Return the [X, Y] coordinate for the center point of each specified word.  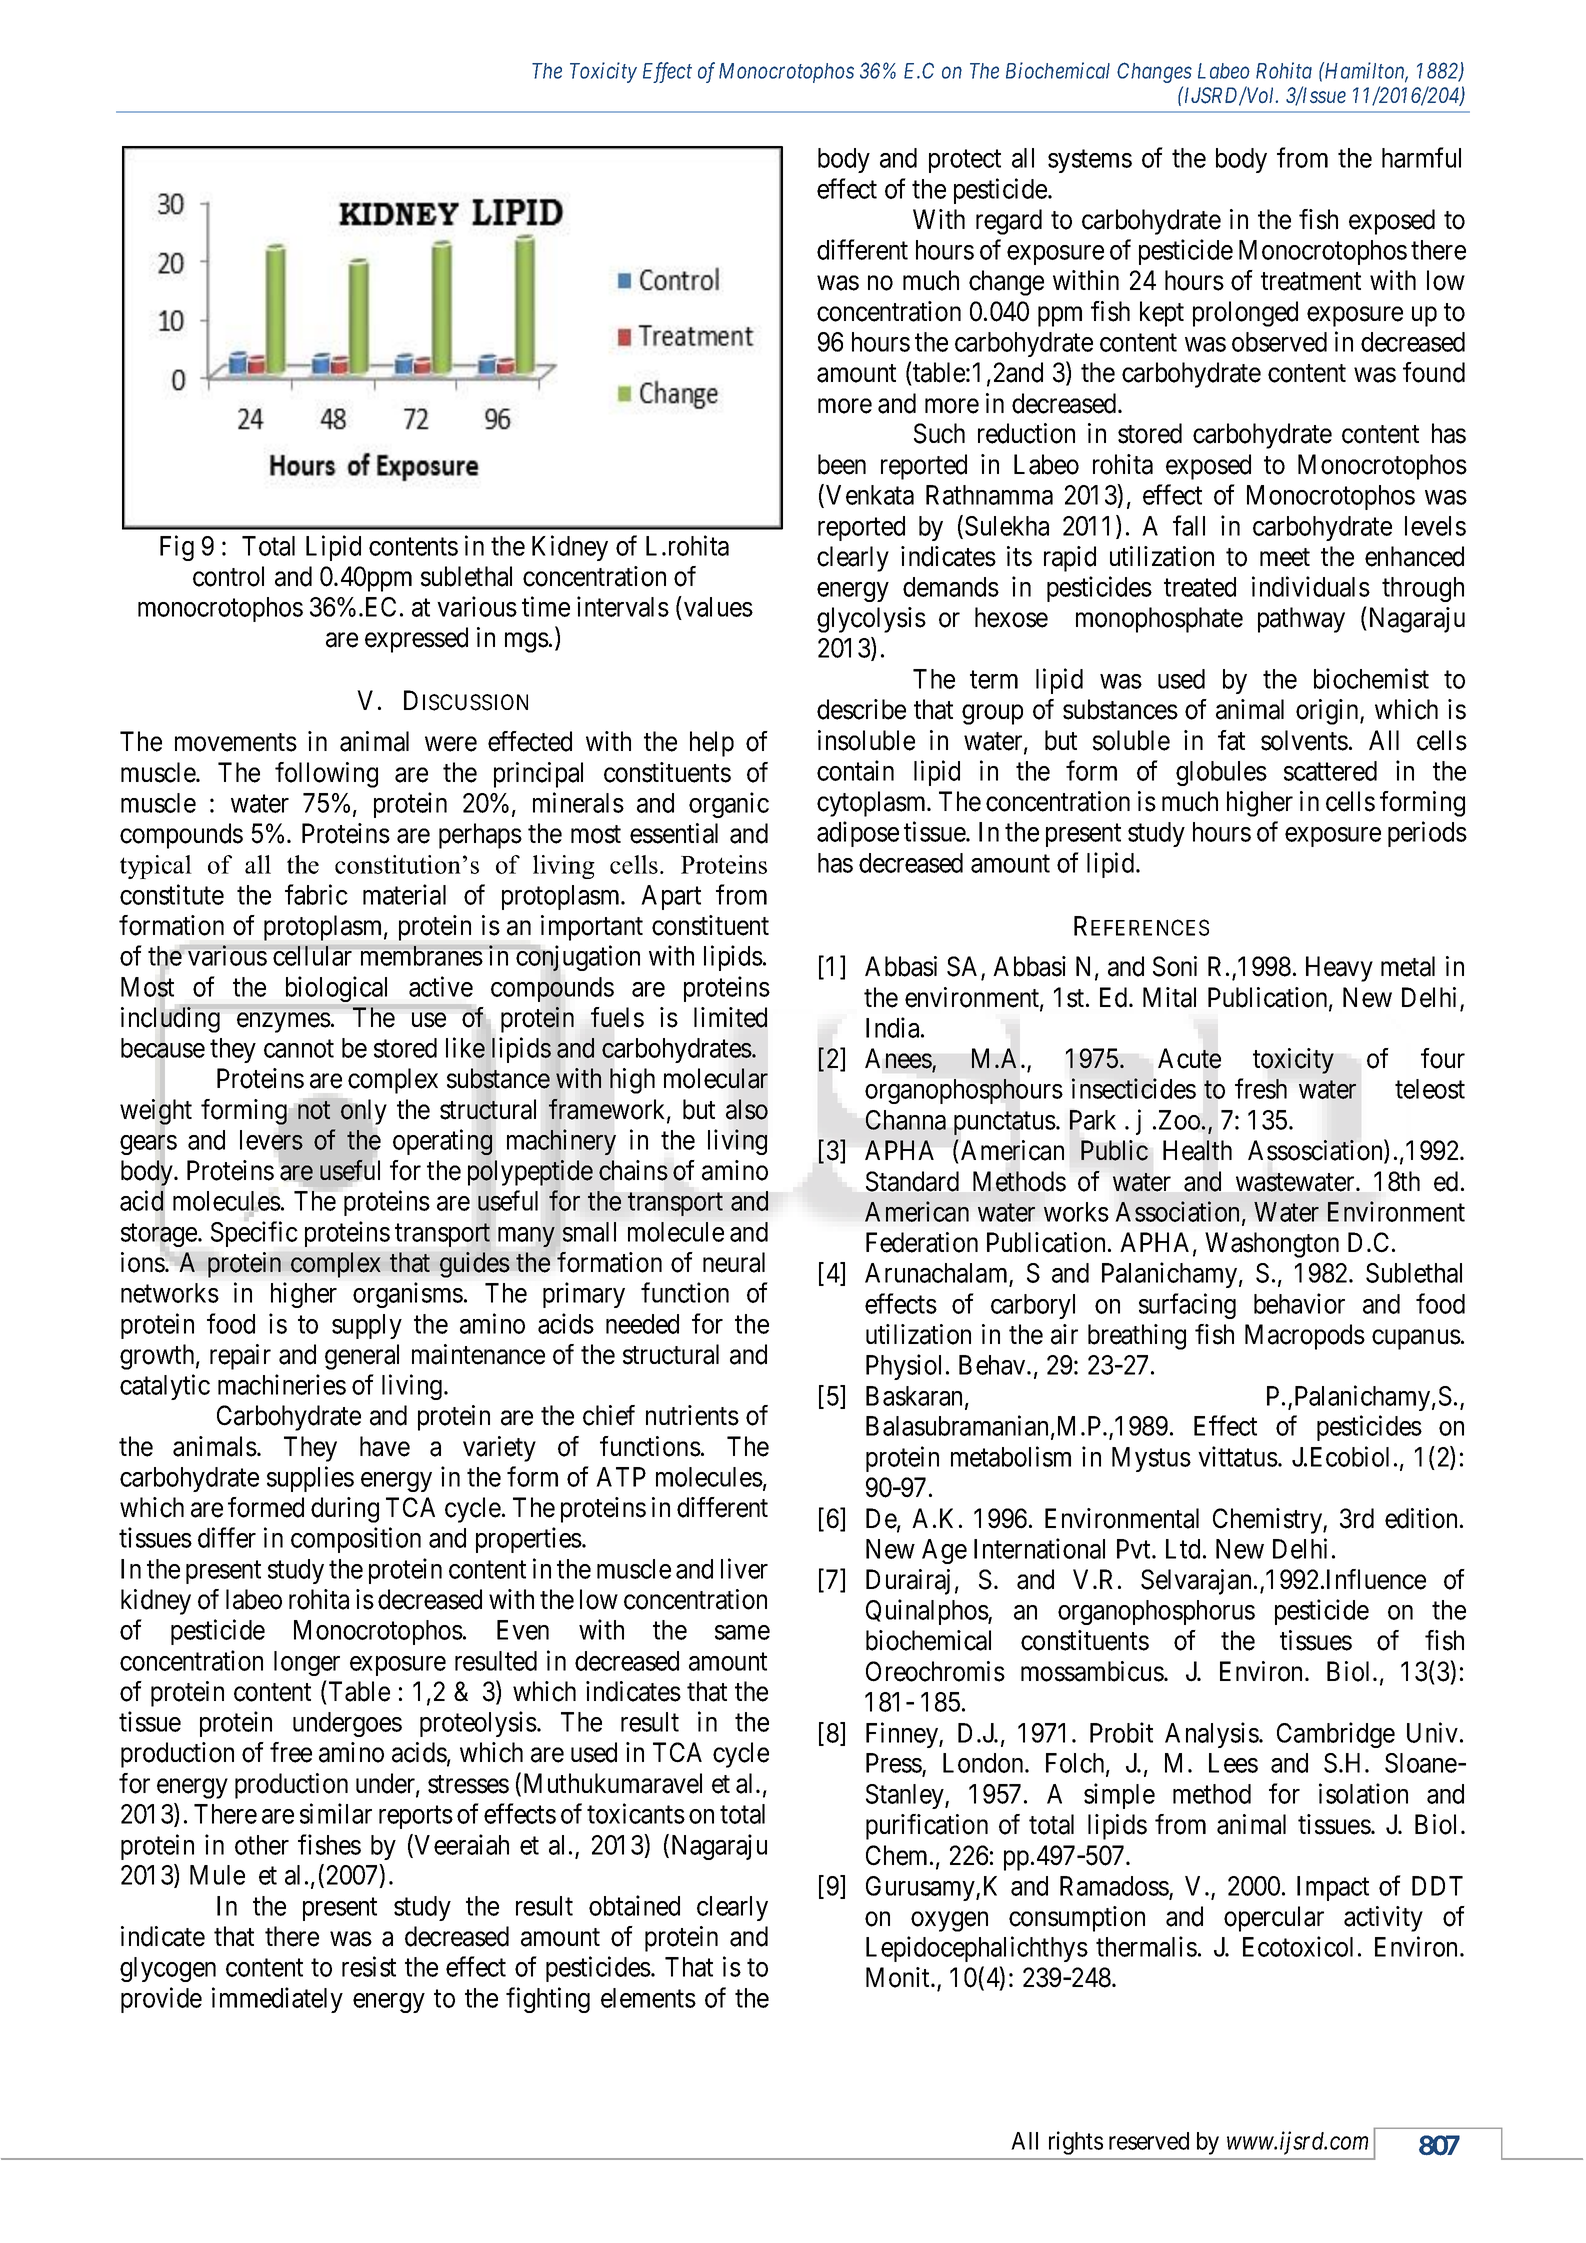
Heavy [1339, 969]
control [228, 576]
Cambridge [1336, 1735]
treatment [1311, 282]
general [362, 1357]
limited [730, 1017]
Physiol [903, 1367]
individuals [1311, 586]
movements [236, 743]
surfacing [1187, 1306]
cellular [312, 955]
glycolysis [871, 620]
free [291, 1752]
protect [965, 161]
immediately [277, 2000]
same [742, 1632]
